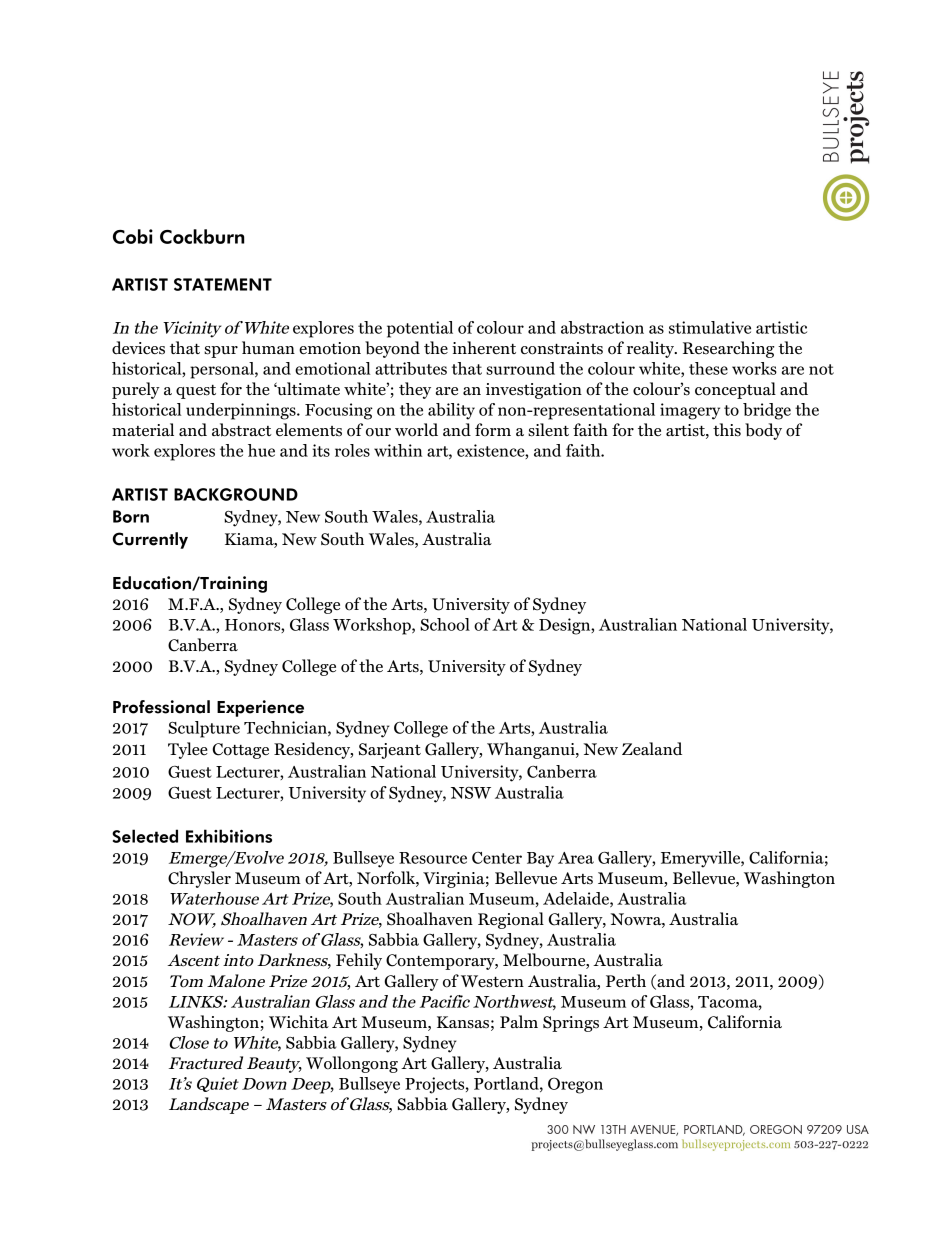  Describe the element at coordinates (260, 708) in the screenshot. I see `Experience` at that location.
